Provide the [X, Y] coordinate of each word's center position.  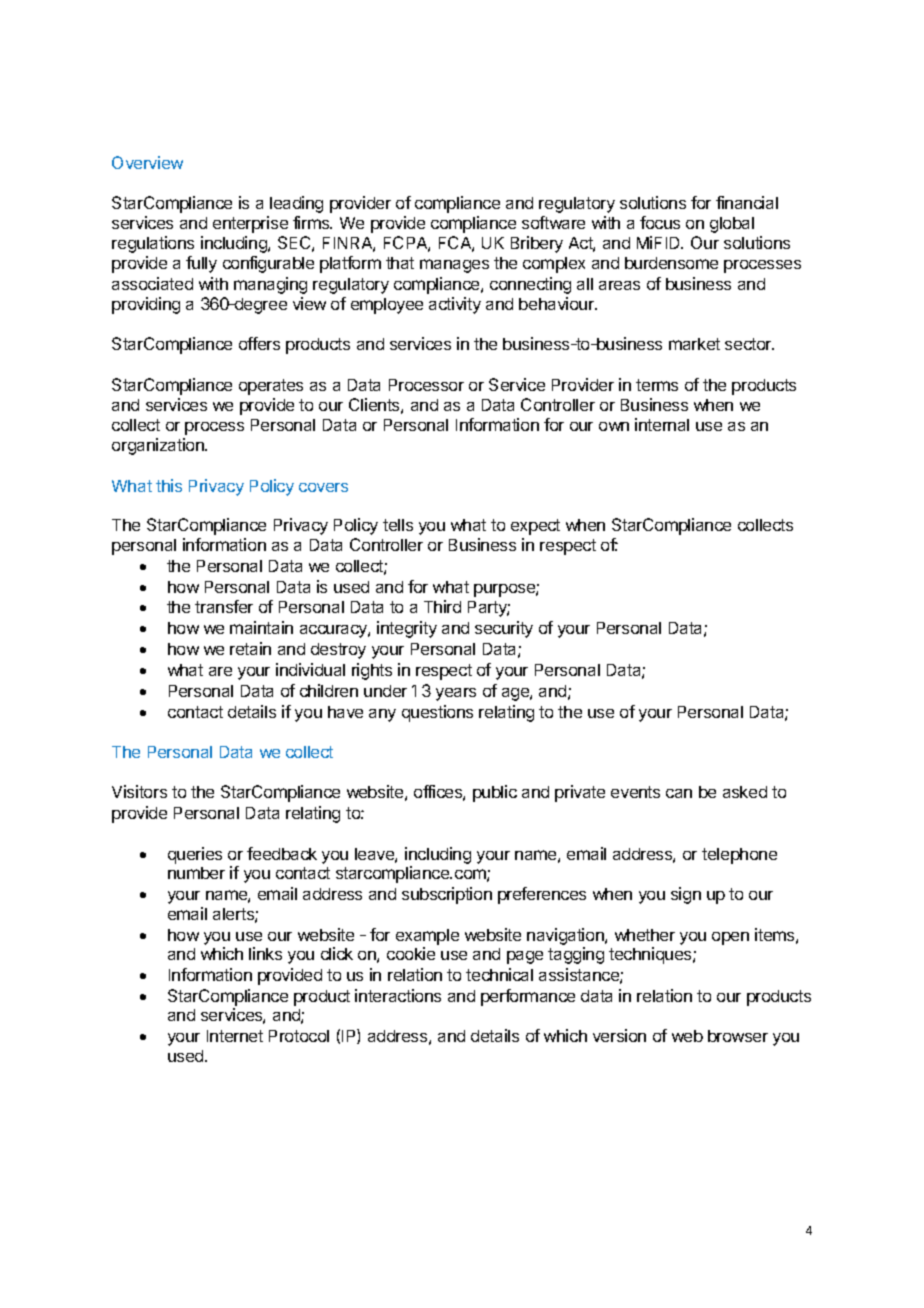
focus [660, 222]
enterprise [250, 224]
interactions [398, 995]
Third [442, 606]
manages [454, 266]
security [504, 629]
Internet [235, 1036]
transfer [224, 606]
